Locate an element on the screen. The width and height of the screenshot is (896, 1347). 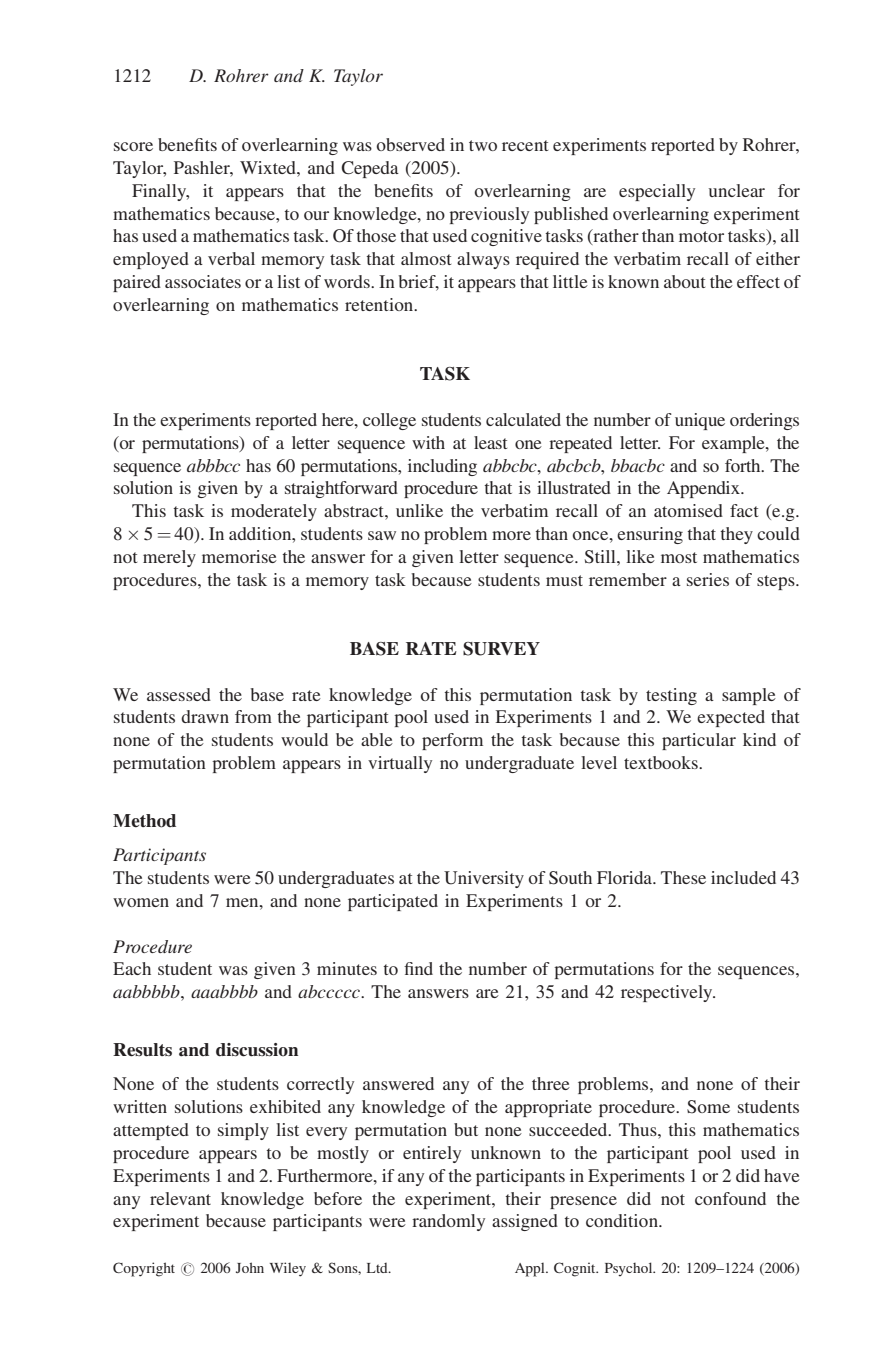
relevant is located at coordinates (180, 1198).
